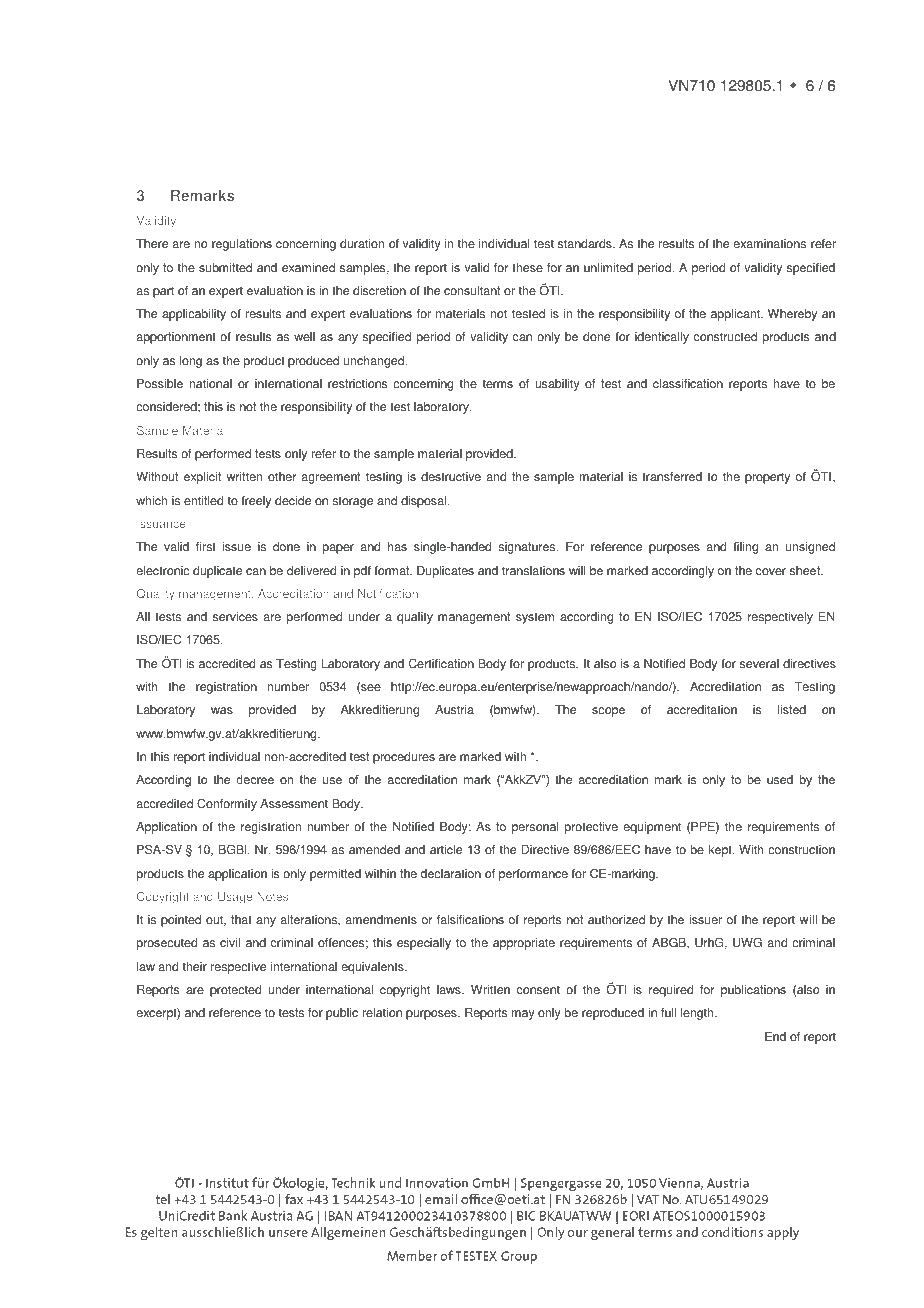 The width and height of the screenshot is (924, 1308). Describe the element at coordinates (535, 828) in the screenshot. I see `personal` at that location.
